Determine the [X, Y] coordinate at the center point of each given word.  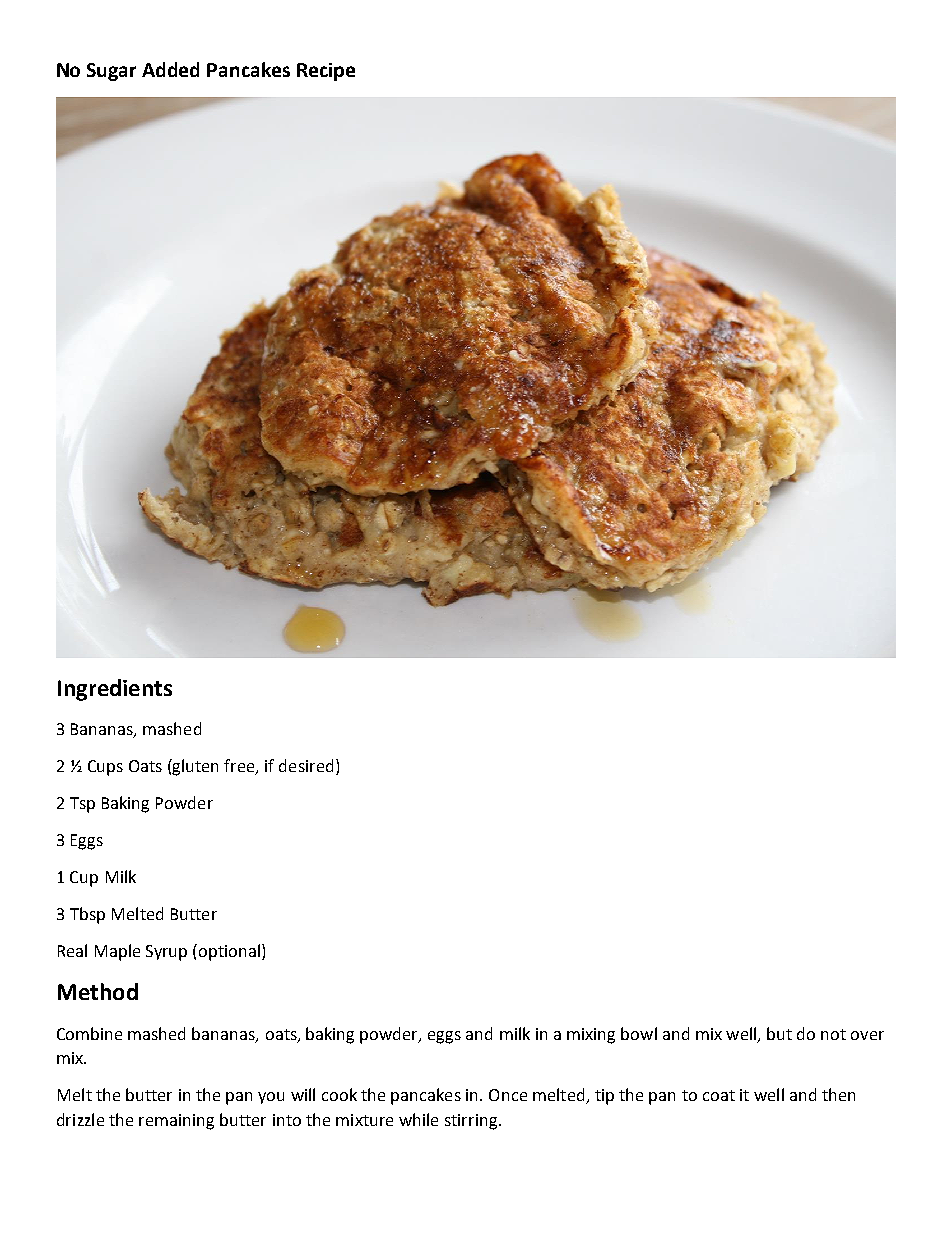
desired [306, 765]
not [833, 1034]
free [240, 767]
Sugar [111, 72]
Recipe [326, 72]
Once [508, 1095]
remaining [176, 1122]
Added [170, 69]
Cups [105, 768]
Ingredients [115, 690]
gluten [194, 767]
